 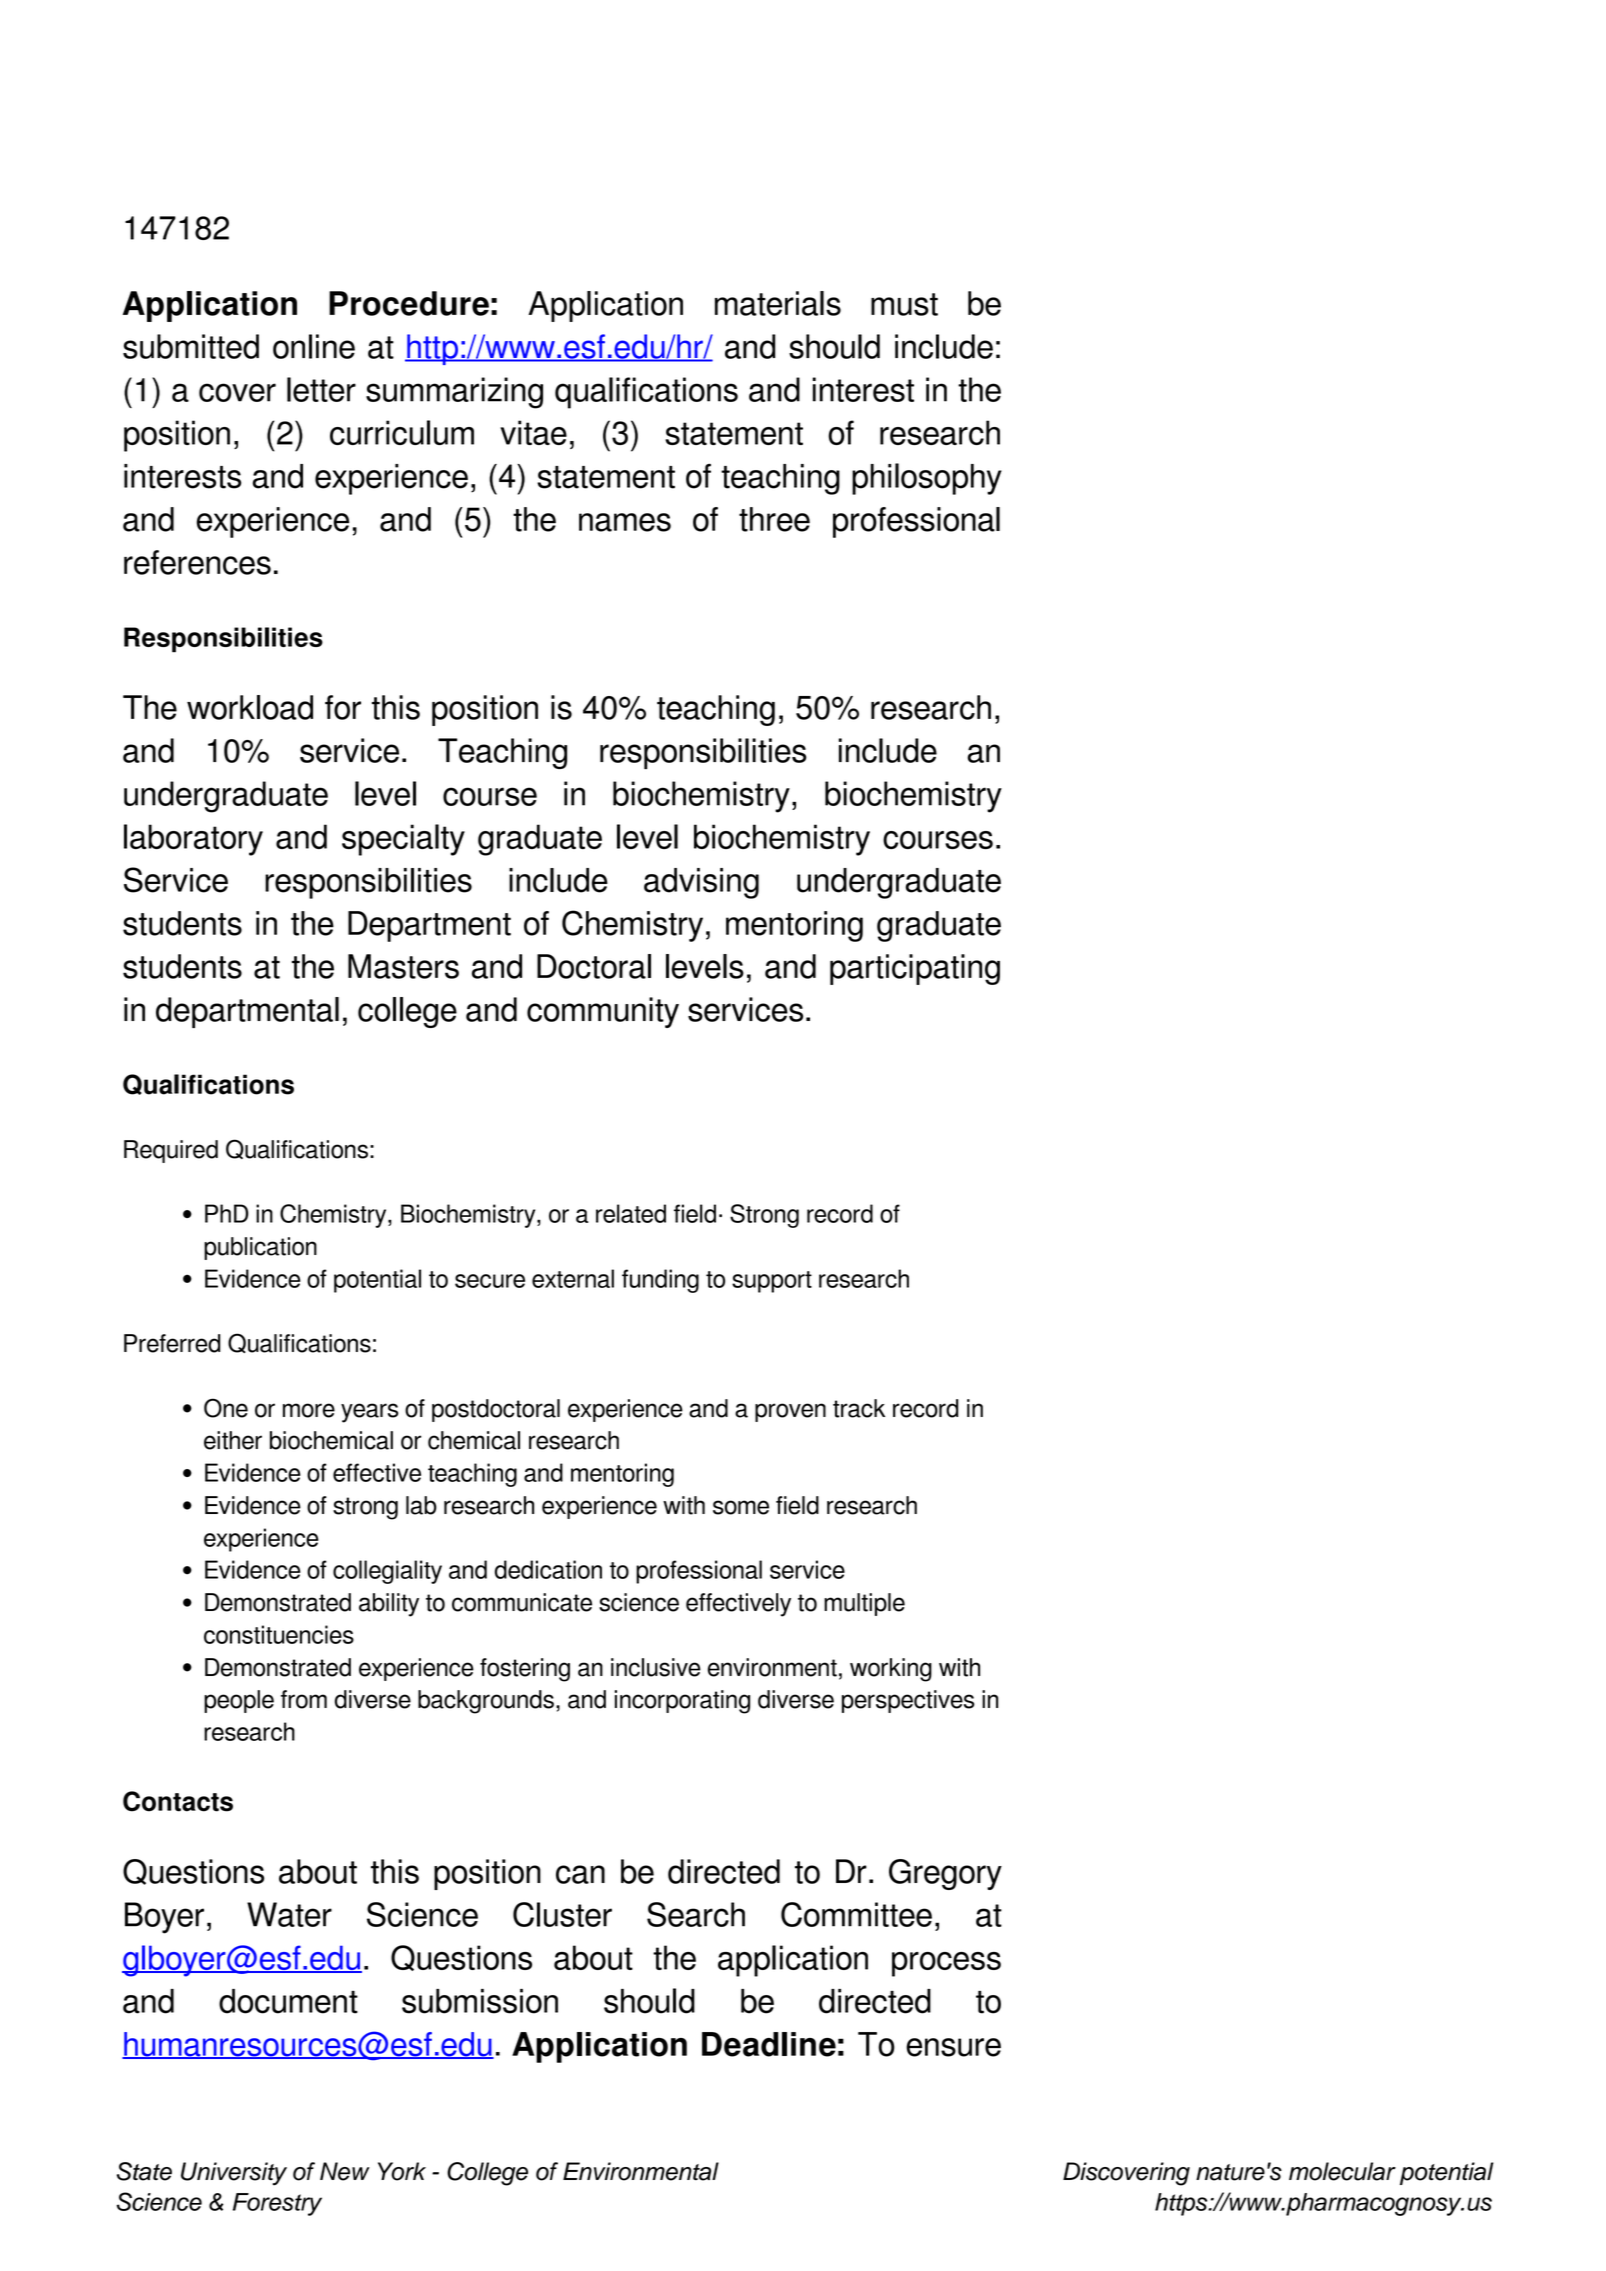 I want to click on New, so click(x=345, y=2171).
